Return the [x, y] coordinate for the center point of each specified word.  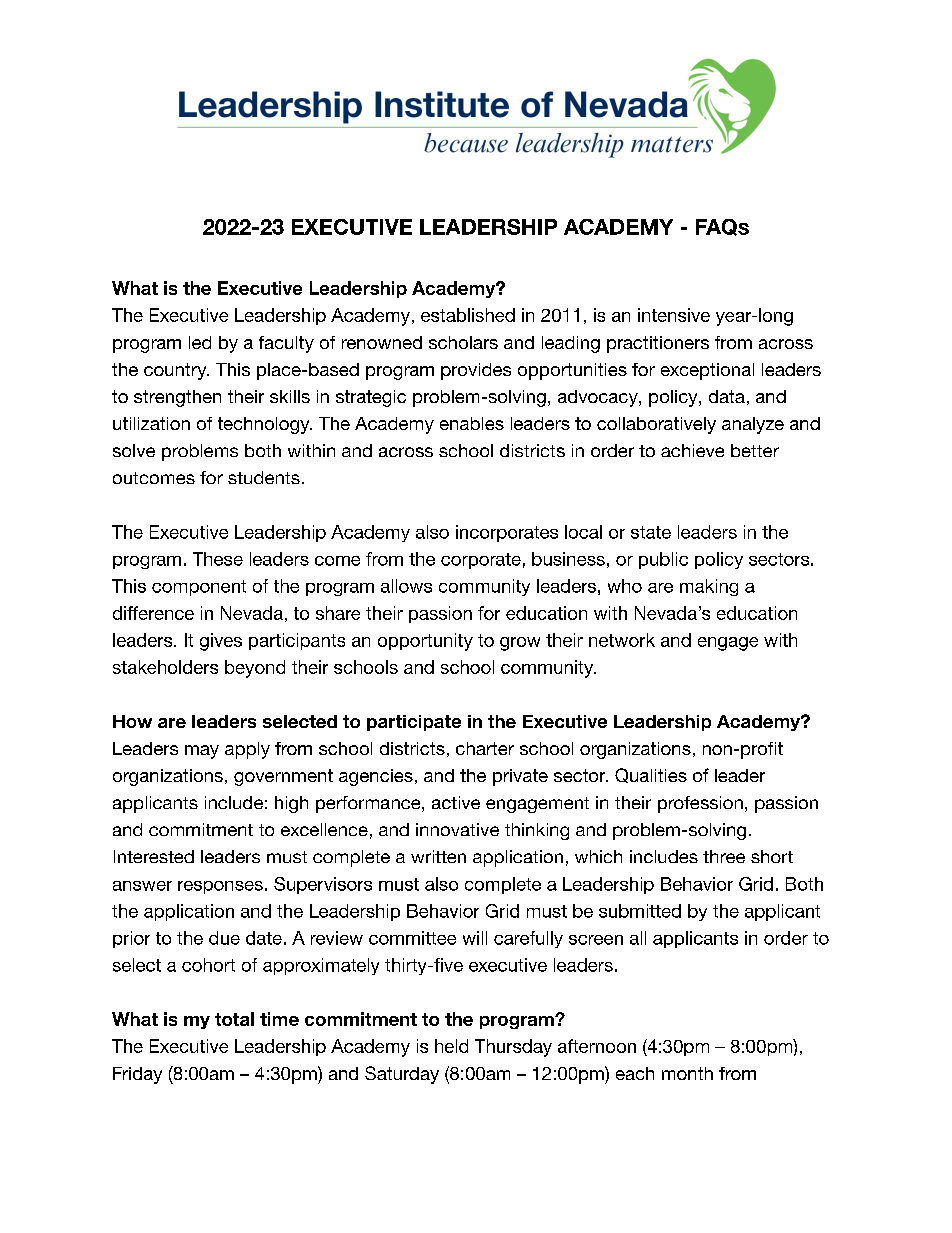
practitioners [658, 344]
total [234, 1019]
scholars [463, 342]
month [687, 1073]
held [451, 1046]
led [200, 342]
